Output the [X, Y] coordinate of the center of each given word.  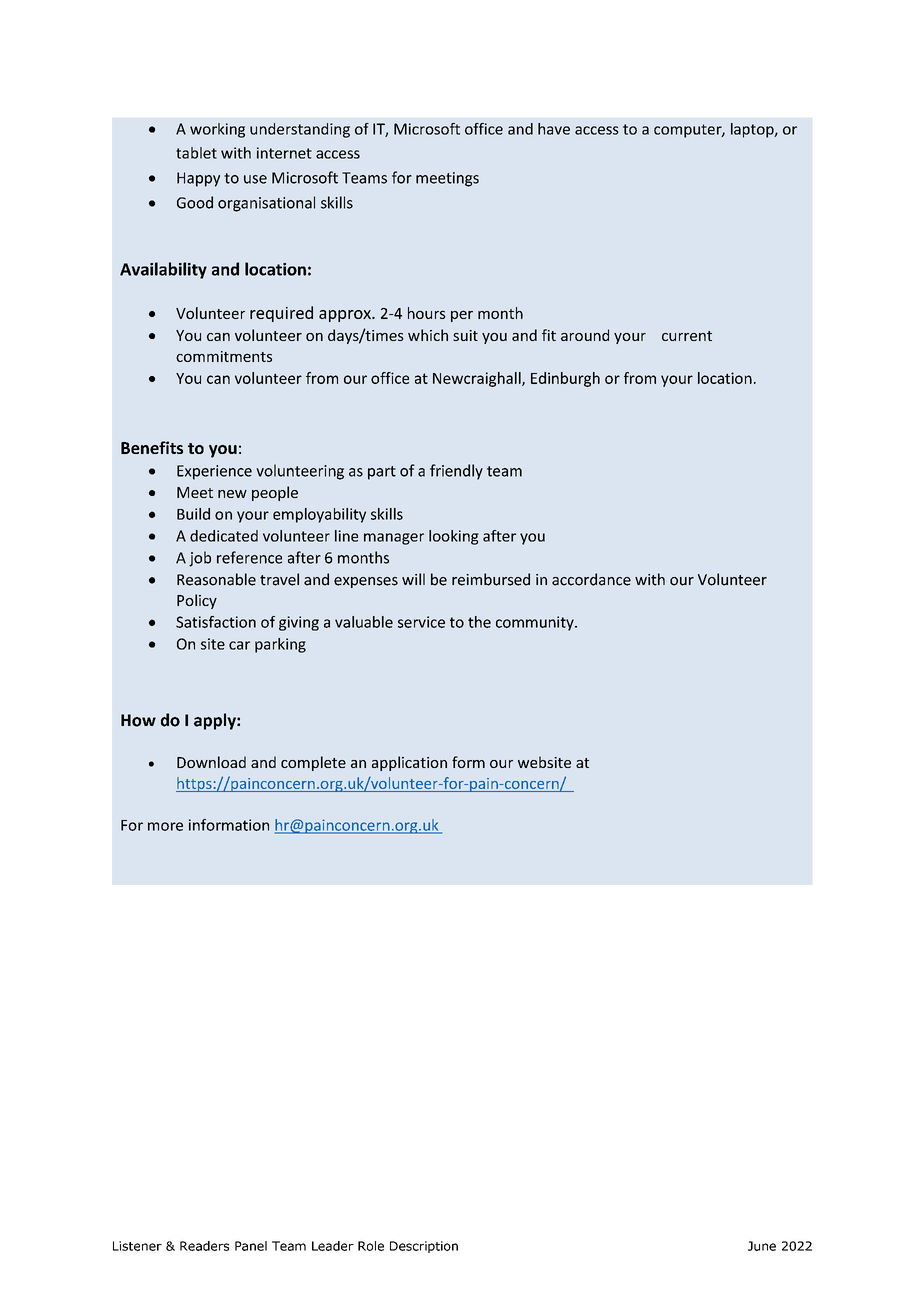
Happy [198, 179]
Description [424, 1247]
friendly [456, 472]
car [239, 645]
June [762, 1246]
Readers [204, 1246]
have [554, 129]
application [409, 763]
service [421, 622]
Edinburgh [565, 379]
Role [371, 1246]
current [687, 336]
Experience [214, 472]
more [165, 826]
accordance [591, 579]
